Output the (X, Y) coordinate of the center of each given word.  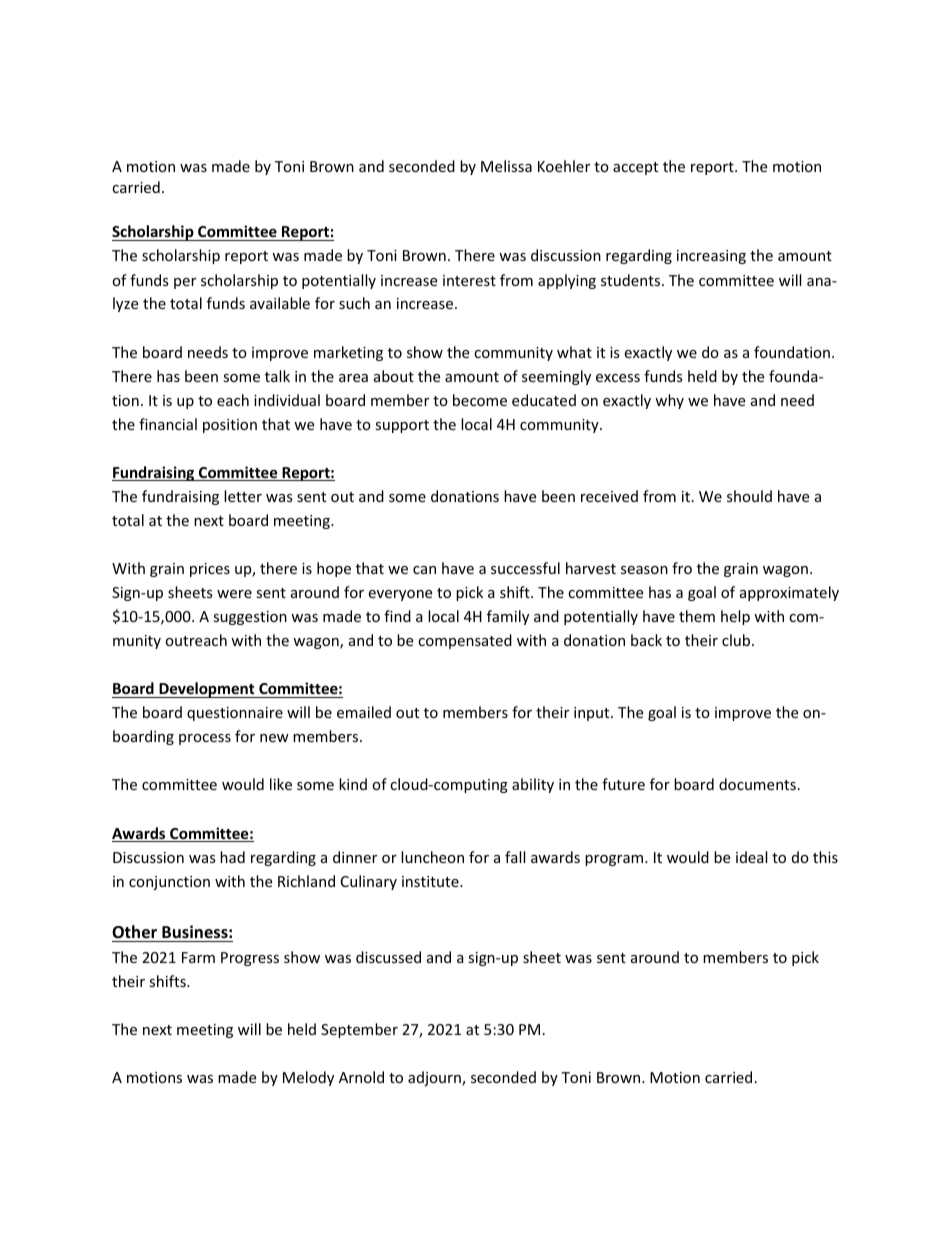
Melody (308, 1078)
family (508, 617)
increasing (711, 257)
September (359, 1030)
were (234, 594)
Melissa (506, 166)
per (185, 283)
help (735, 617)
